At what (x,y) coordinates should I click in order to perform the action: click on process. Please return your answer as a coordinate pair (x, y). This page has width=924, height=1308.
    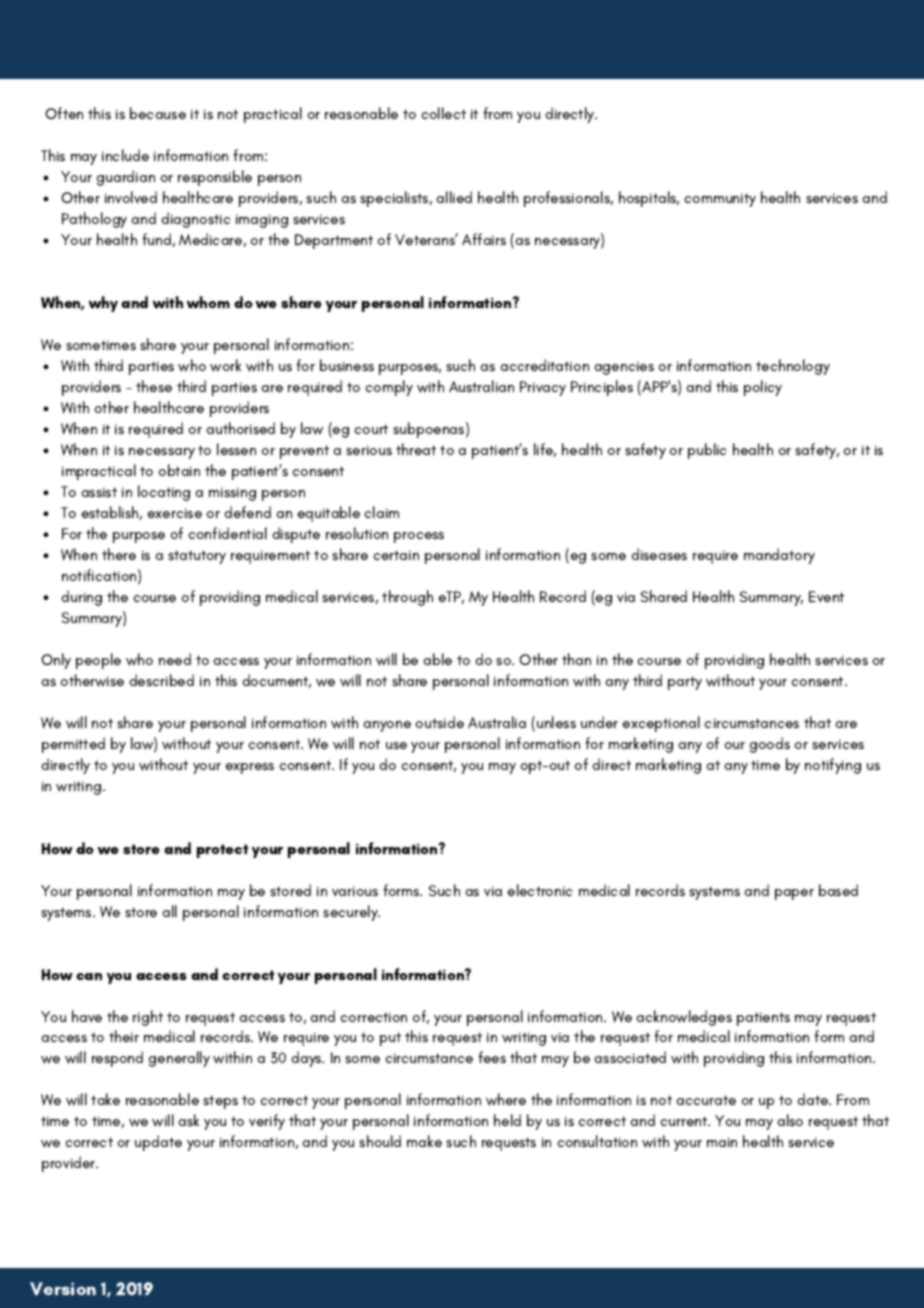
    Looking at the image, I should click on (419, 537).
